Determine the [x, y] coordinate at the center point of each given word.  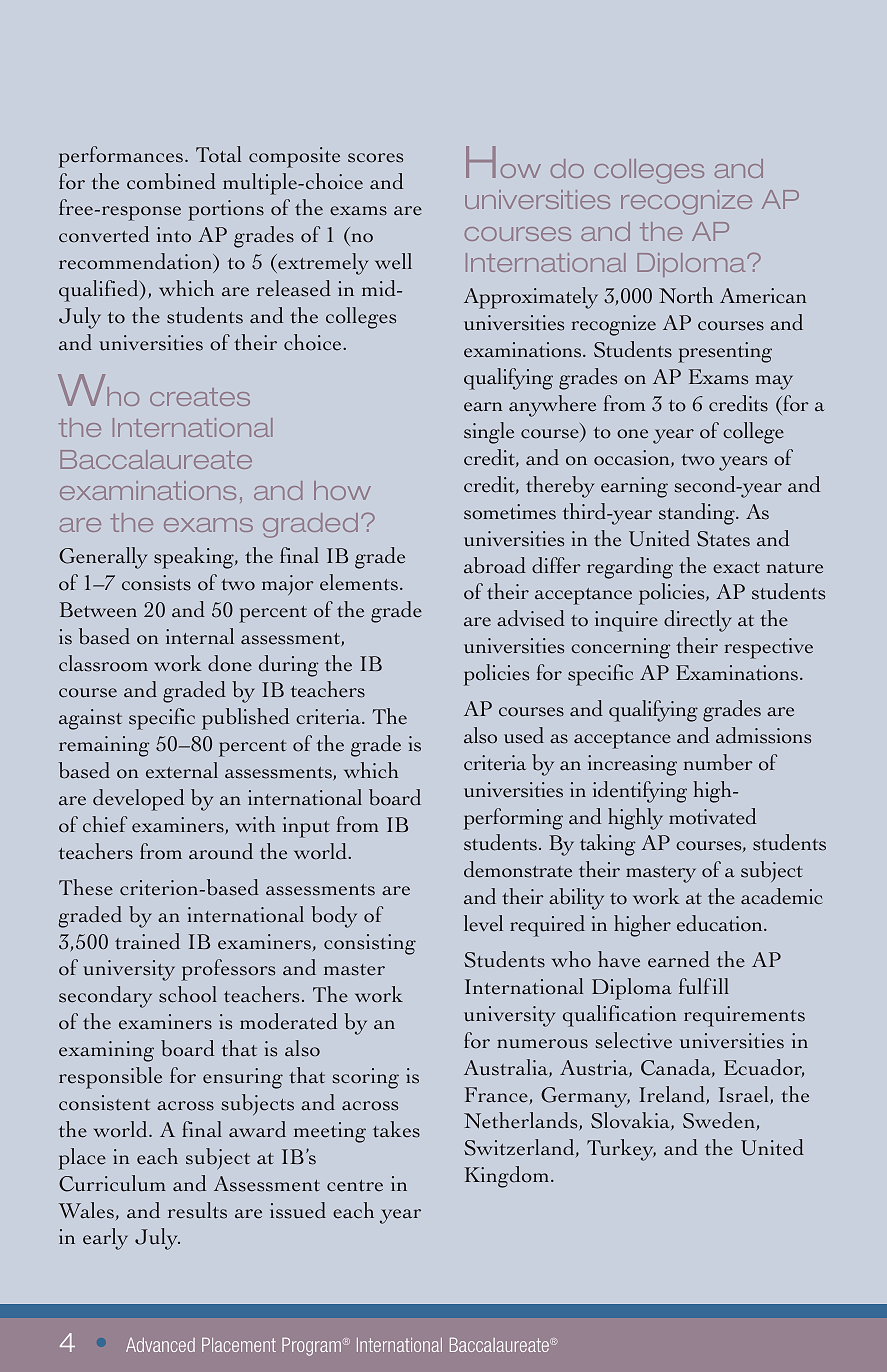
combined [171, 181]
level [483, 923]
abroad [495, 565]
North [686, 295]
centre [355, 1186]
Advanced [160, 1345]
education [721, 923]
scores [375, 158]
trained [147, 941]
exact [736, 568]
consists [156, 583]
